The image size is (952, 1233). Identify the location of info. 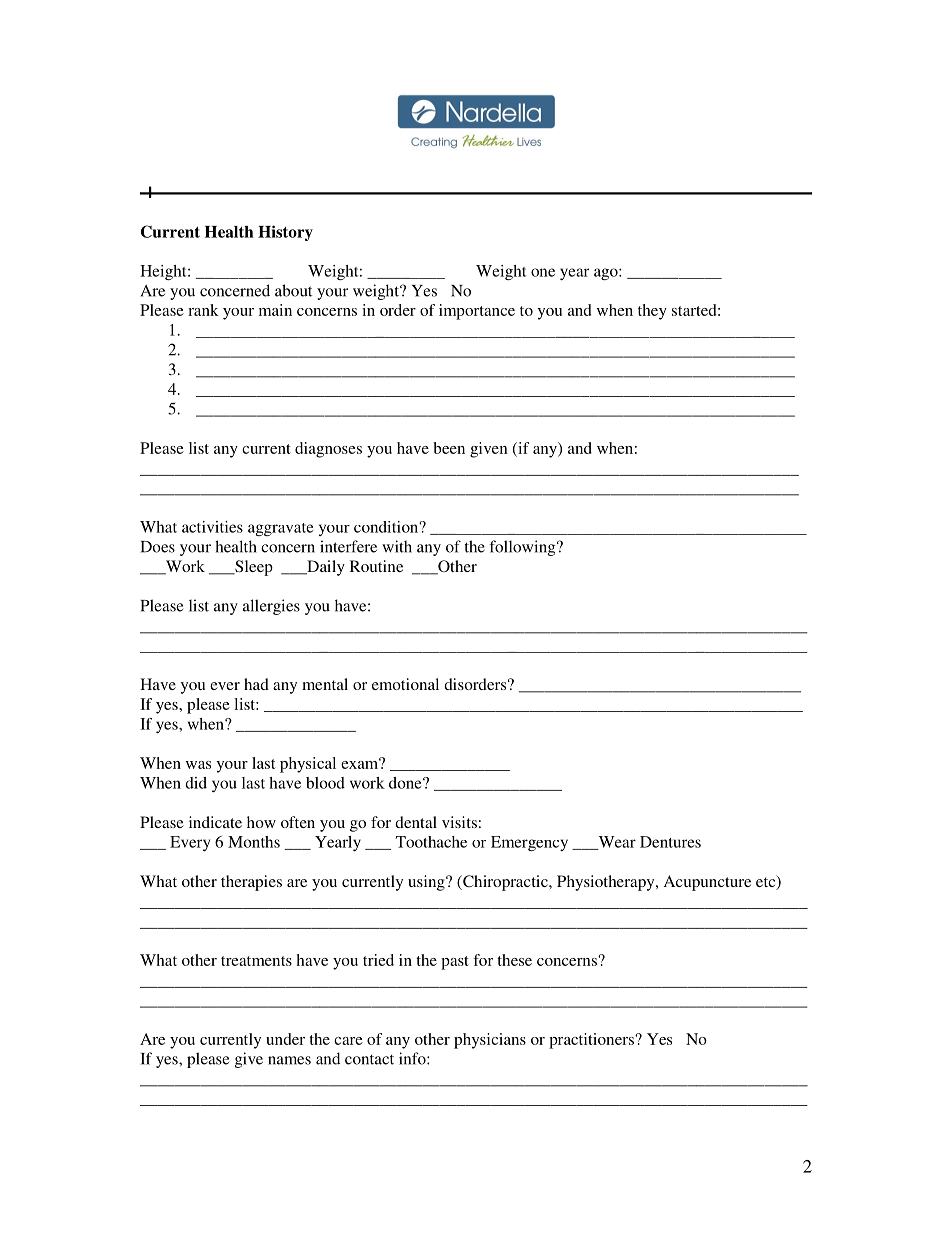
(413, 1058).
